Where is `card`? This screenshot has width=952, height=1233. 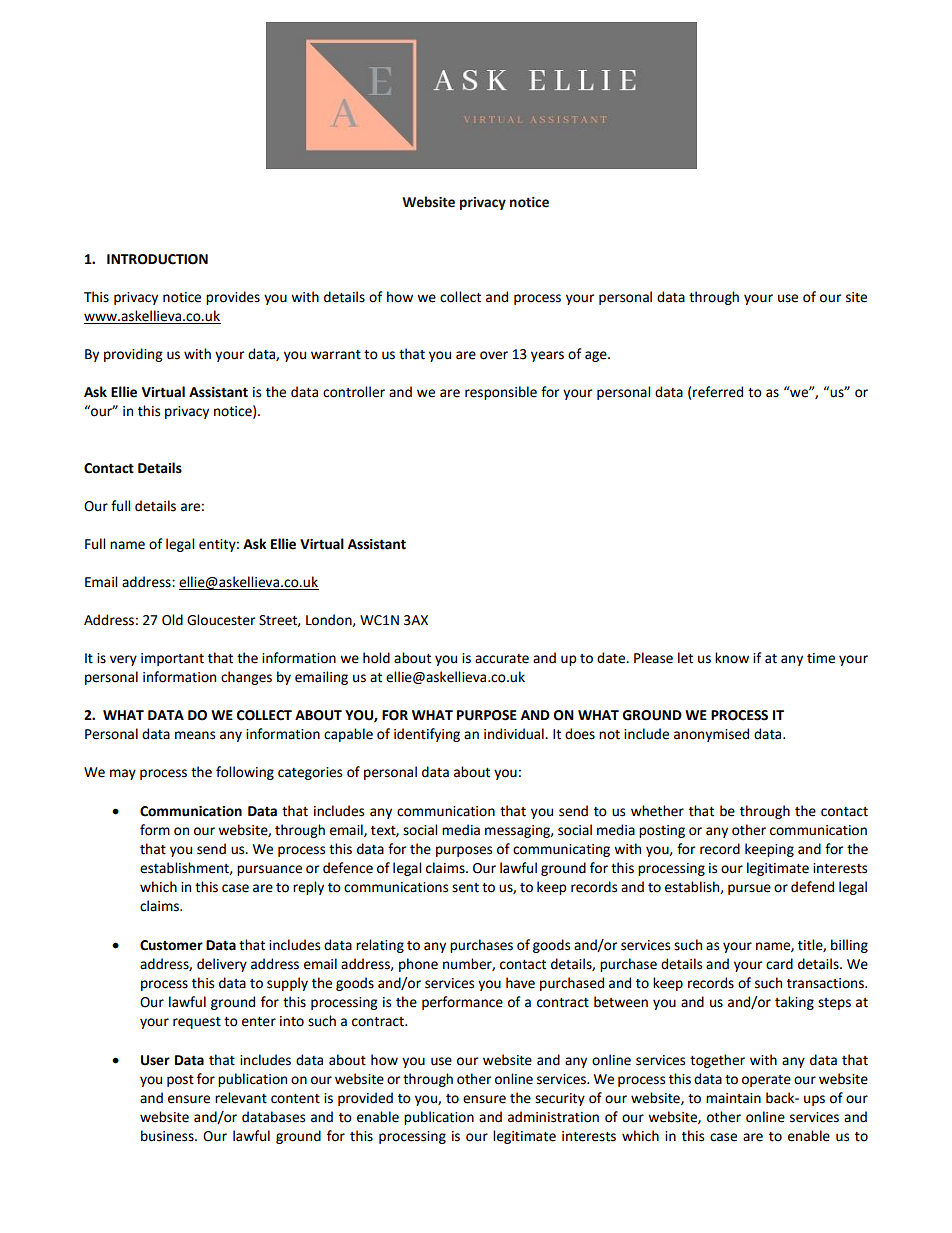 card is located at coordinates (779, 964).
